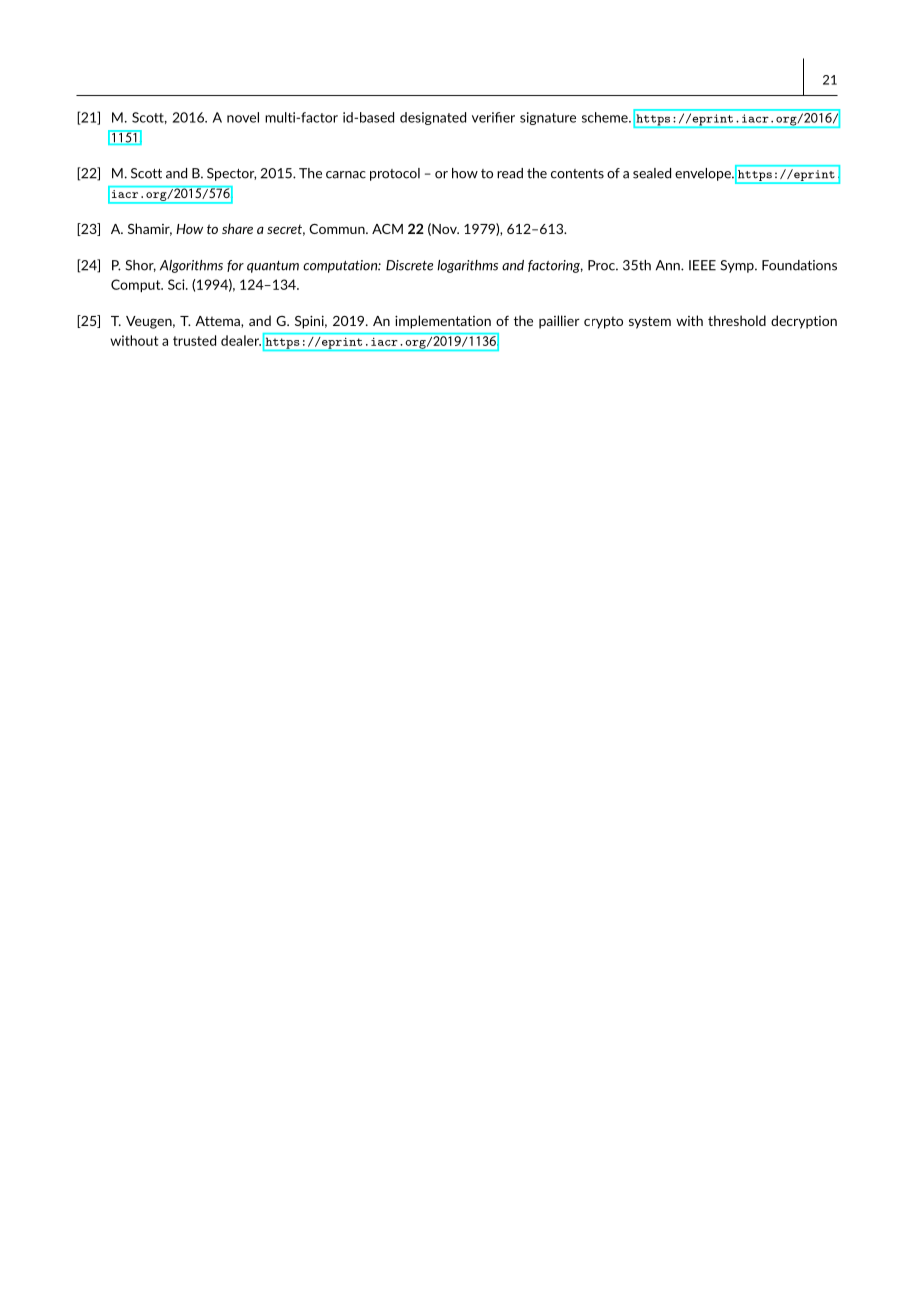 This screenshot has height=1316, width=914. Describe the element at coordinates (387, 229) in the screenshot. I see `ACM` at that location.
